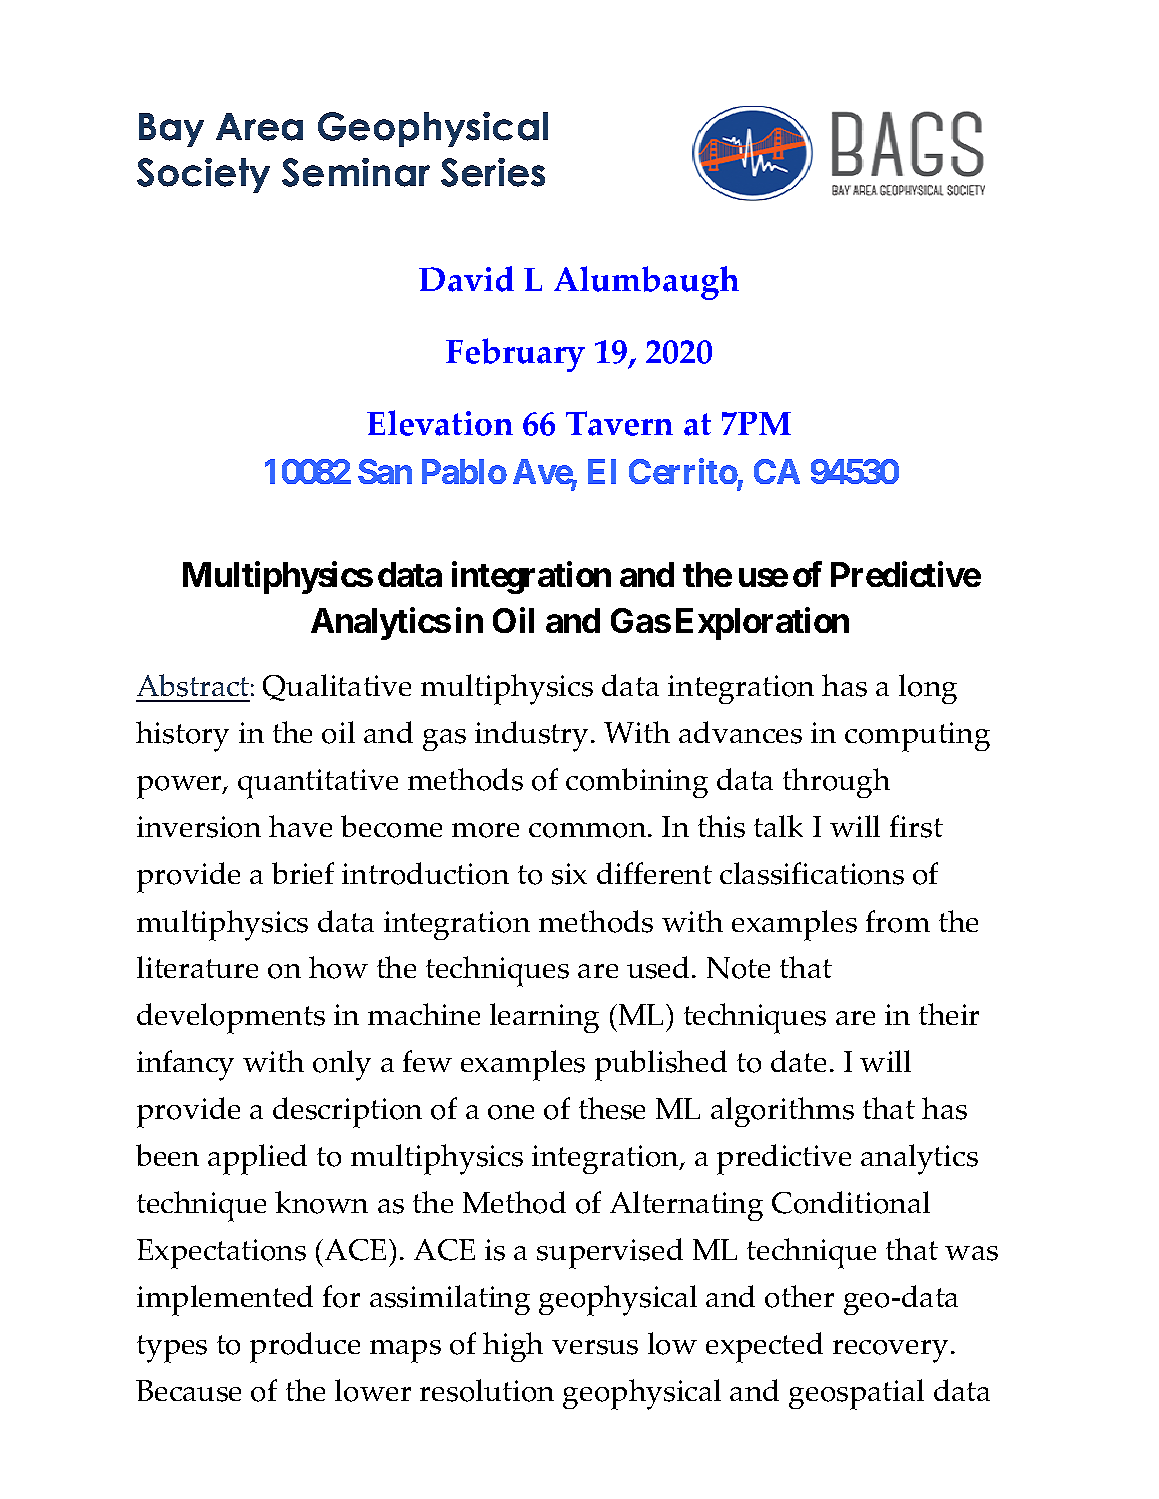  I want to click on through, so click(836, 783).
